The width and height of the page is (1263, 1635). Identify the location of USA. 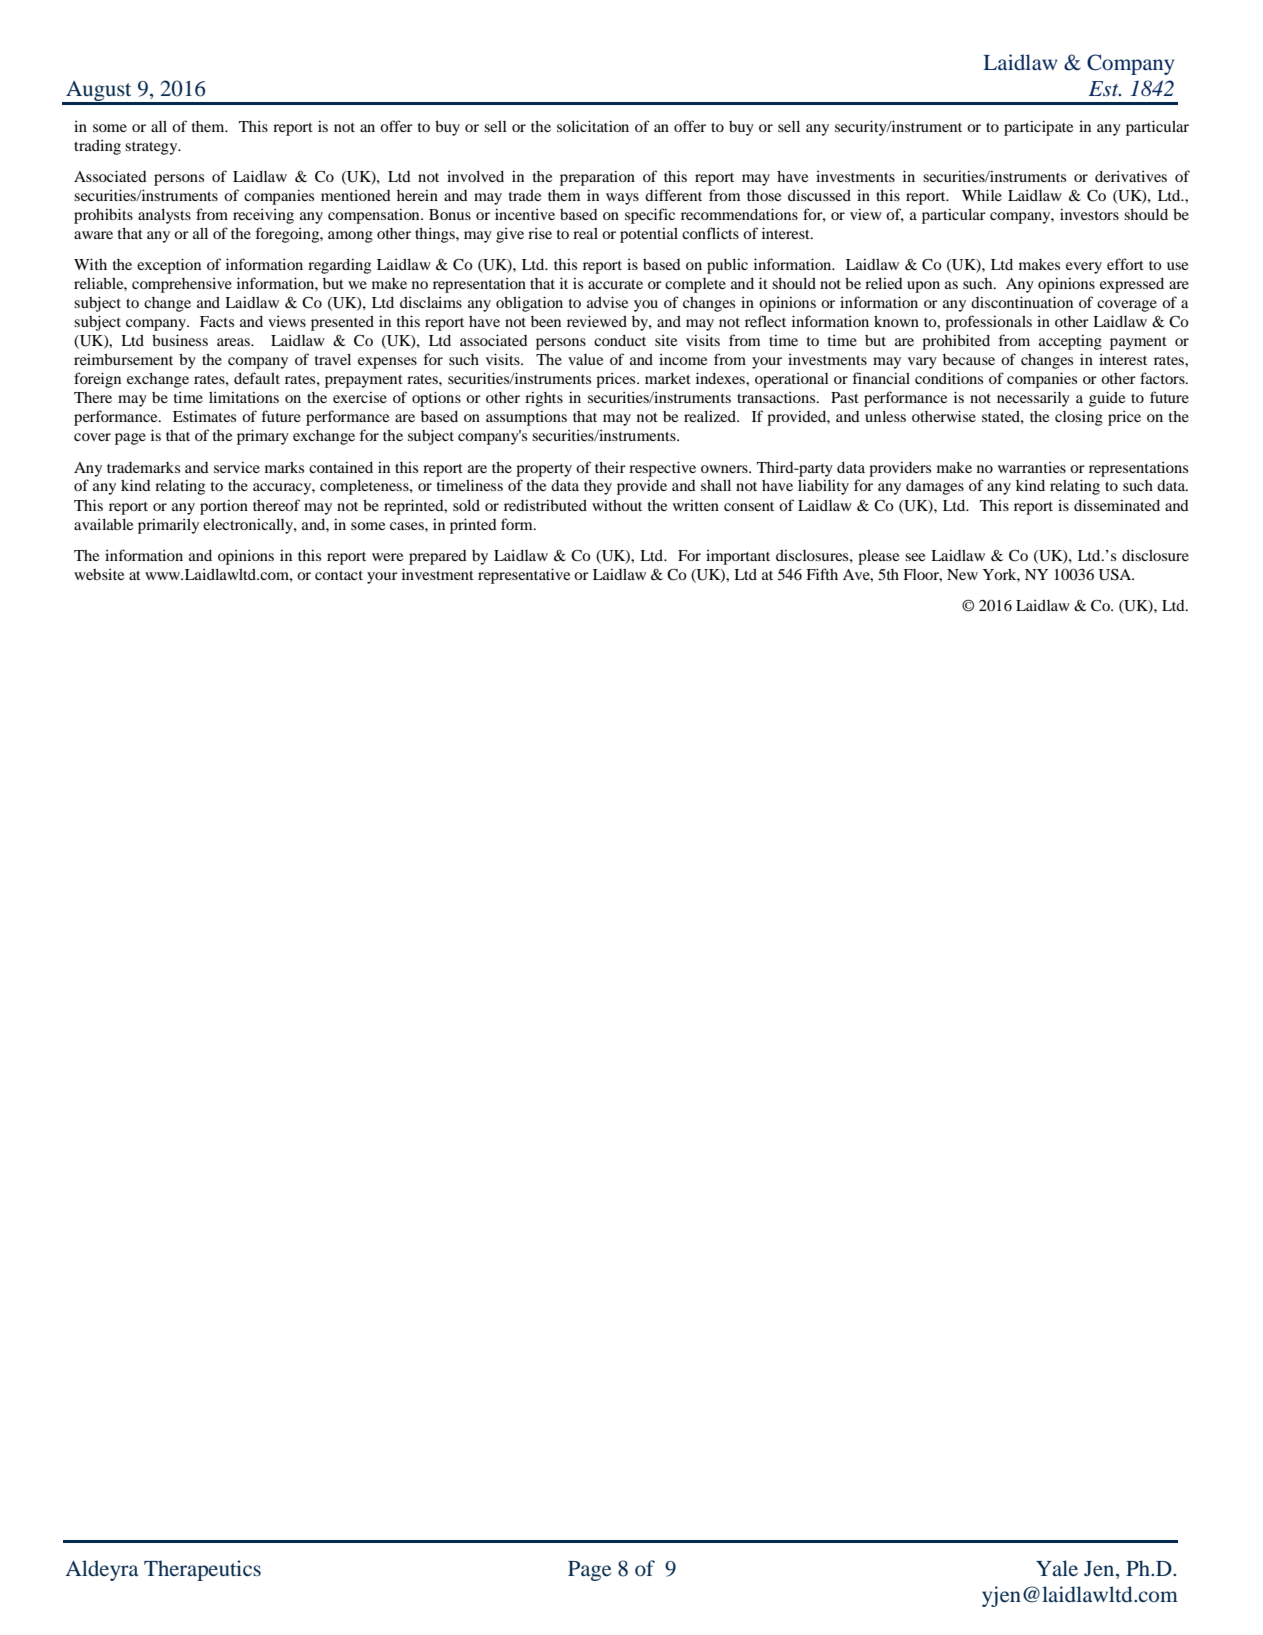
(1116, 575).
